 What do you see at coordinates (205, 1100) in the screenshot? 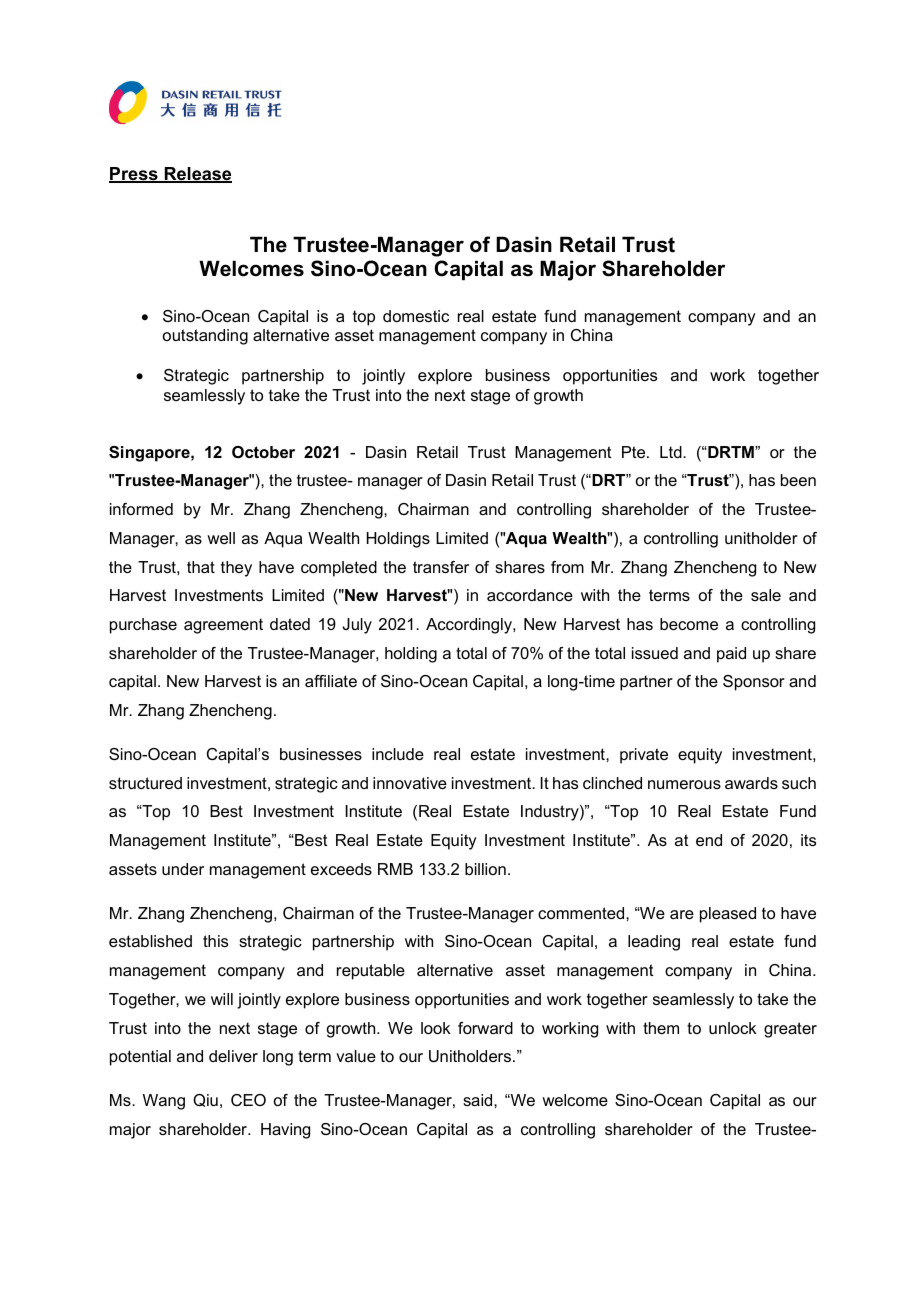
I see `Qiu` at bounding box center [205, 1100].
